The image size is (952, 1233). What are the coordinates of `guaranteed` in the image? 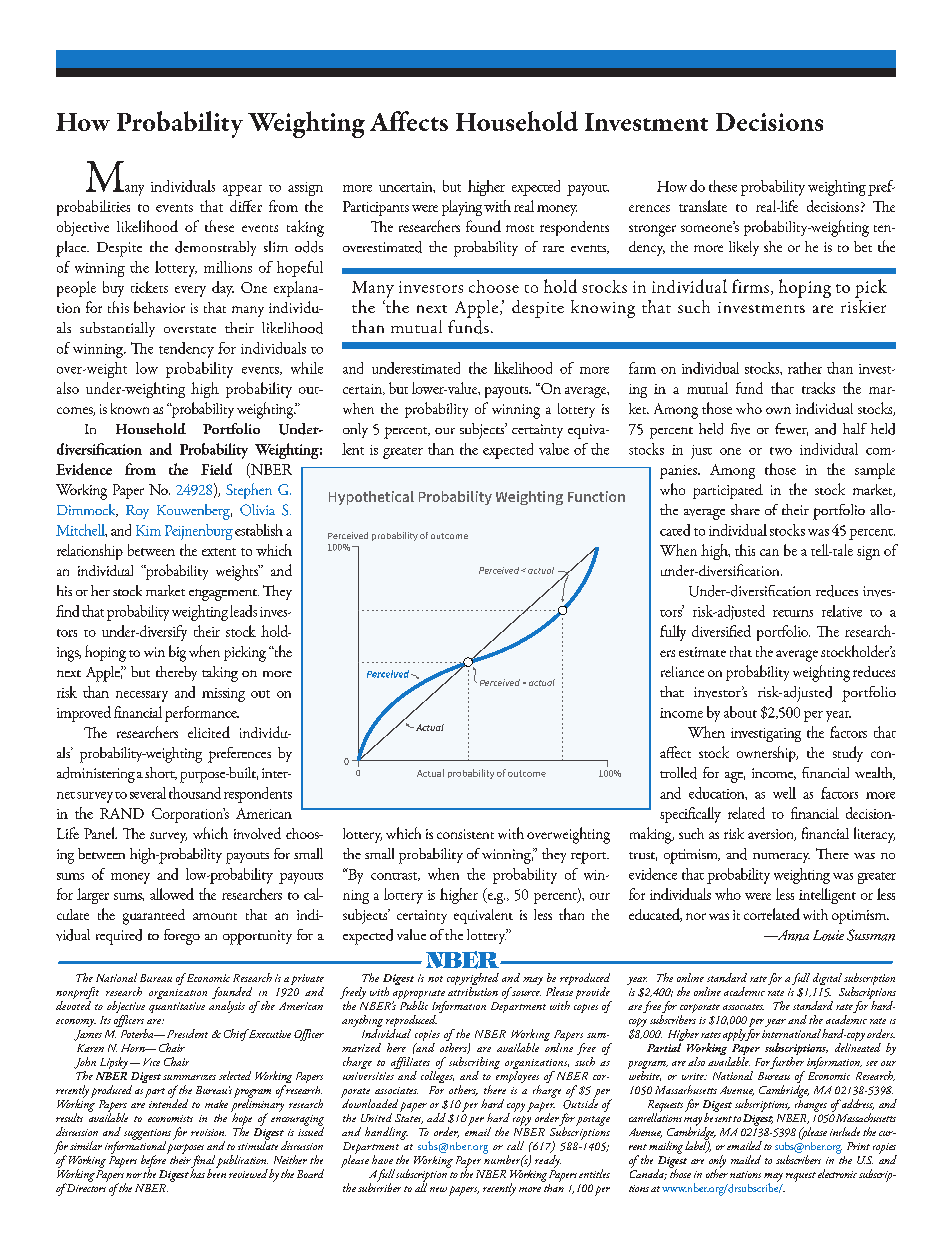 It's located at (154, 917).
